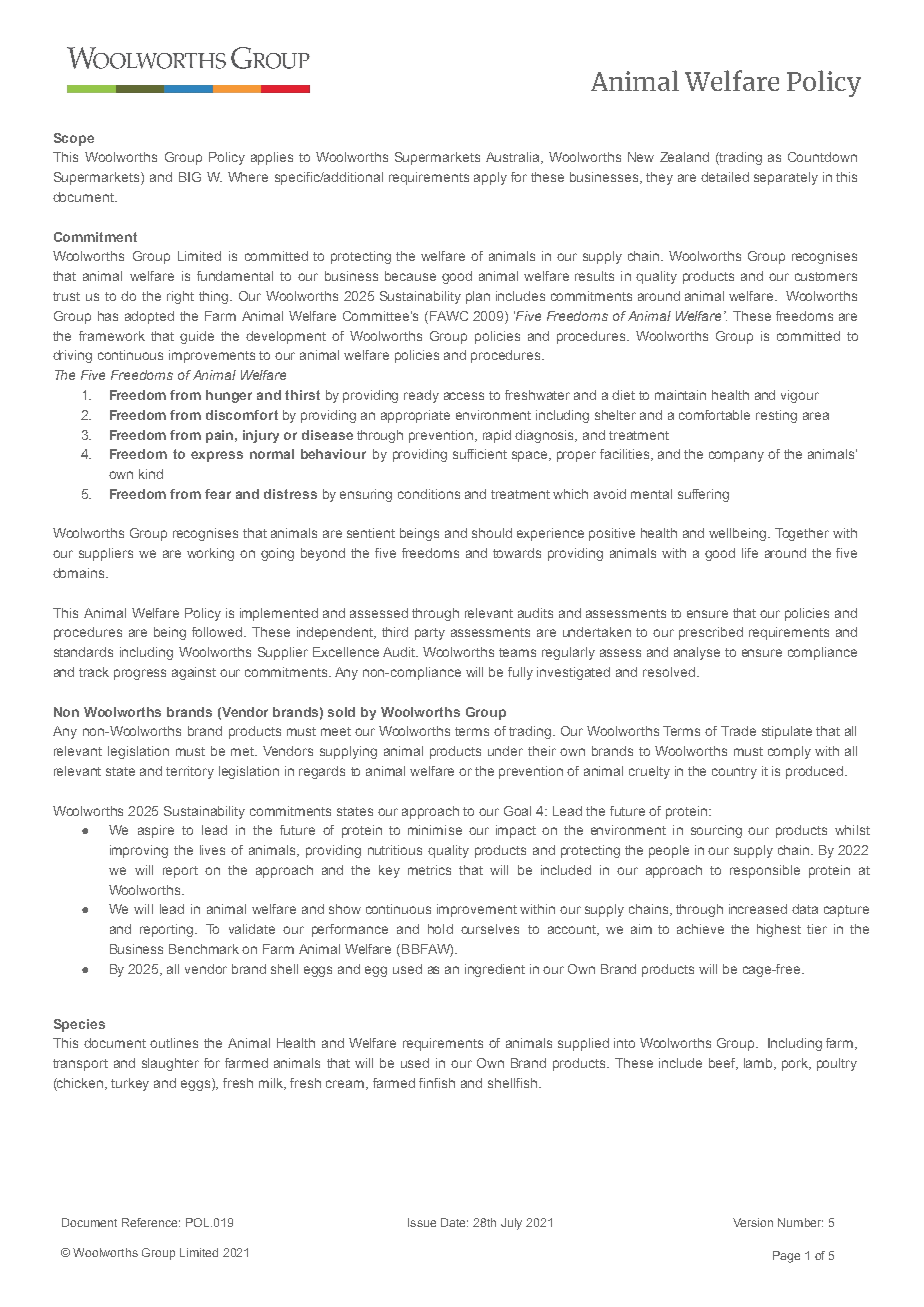  I want to click on ingredient, so click(495, 970).
